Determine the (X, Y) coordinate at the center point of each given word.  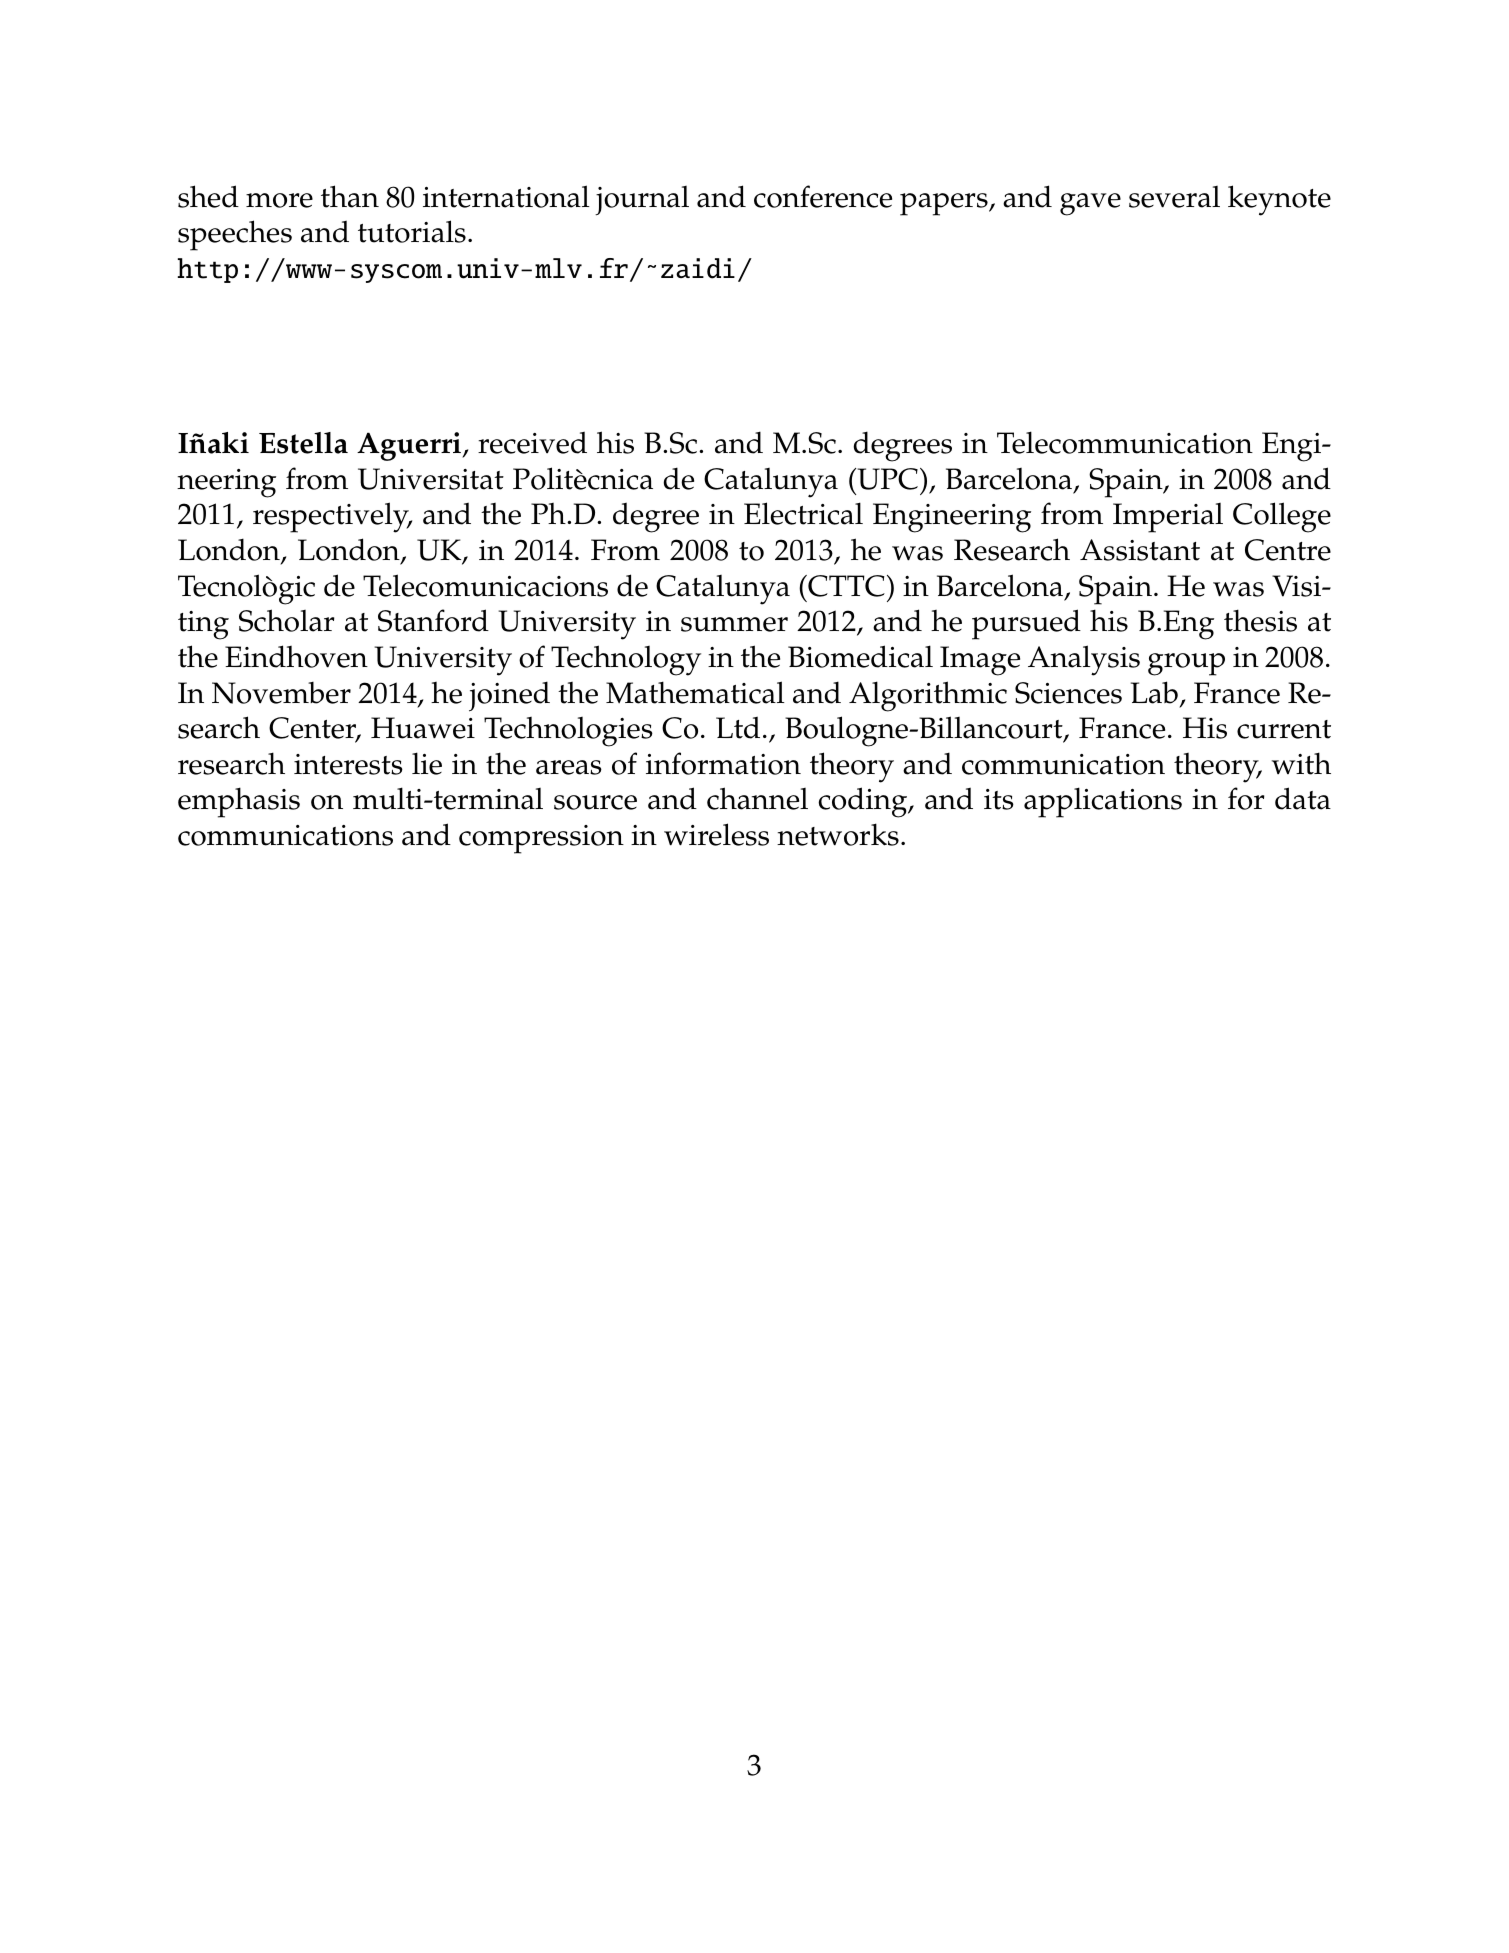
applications (1103, 802)
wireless (716, 834)
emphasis (239, 802)
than (350, 196)
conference (823, 196)
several (1174, 197)
